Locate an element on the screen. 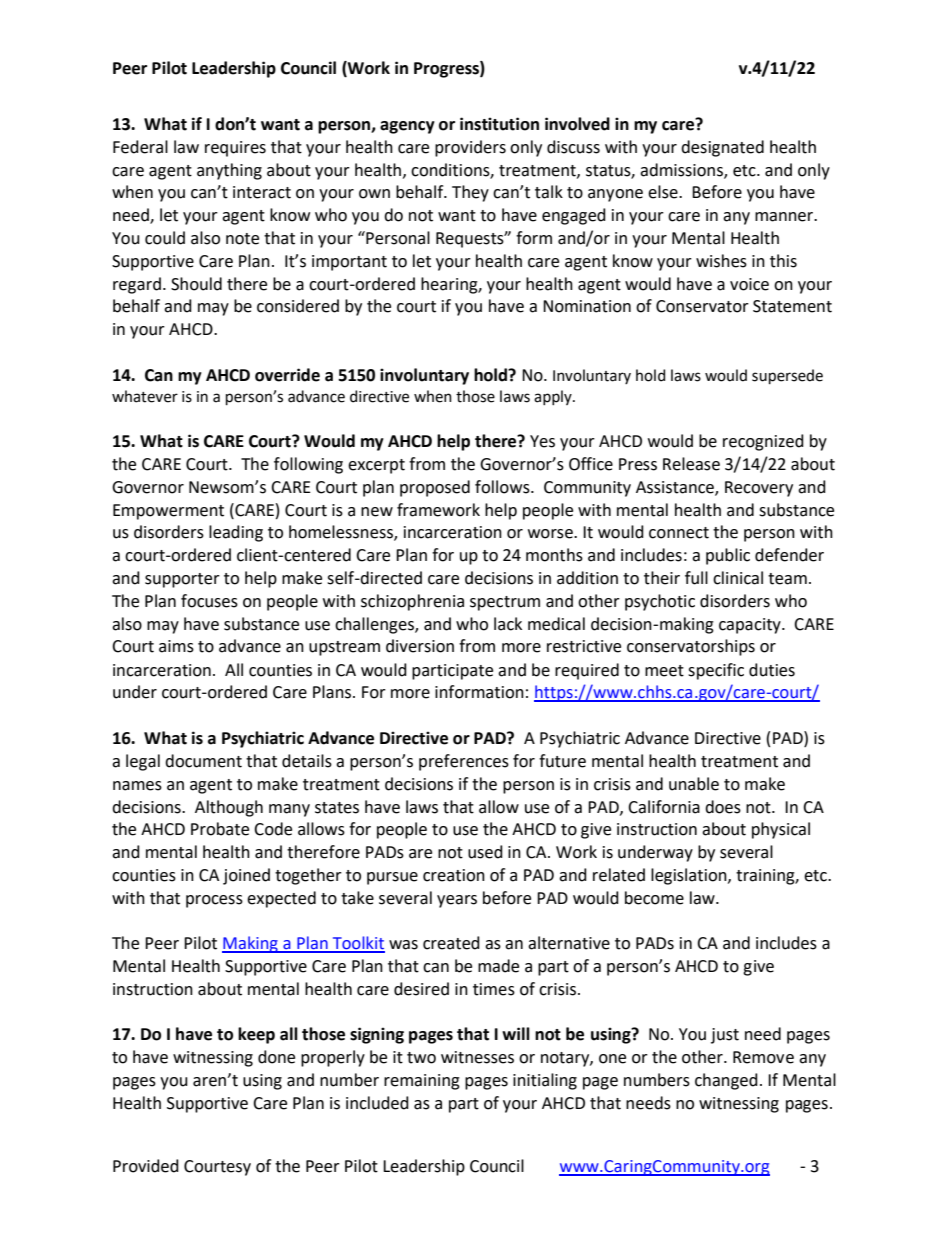 Image resolution: width=952 pixels, height=1233 pixels. designated is located at coordinates (722, 148).
